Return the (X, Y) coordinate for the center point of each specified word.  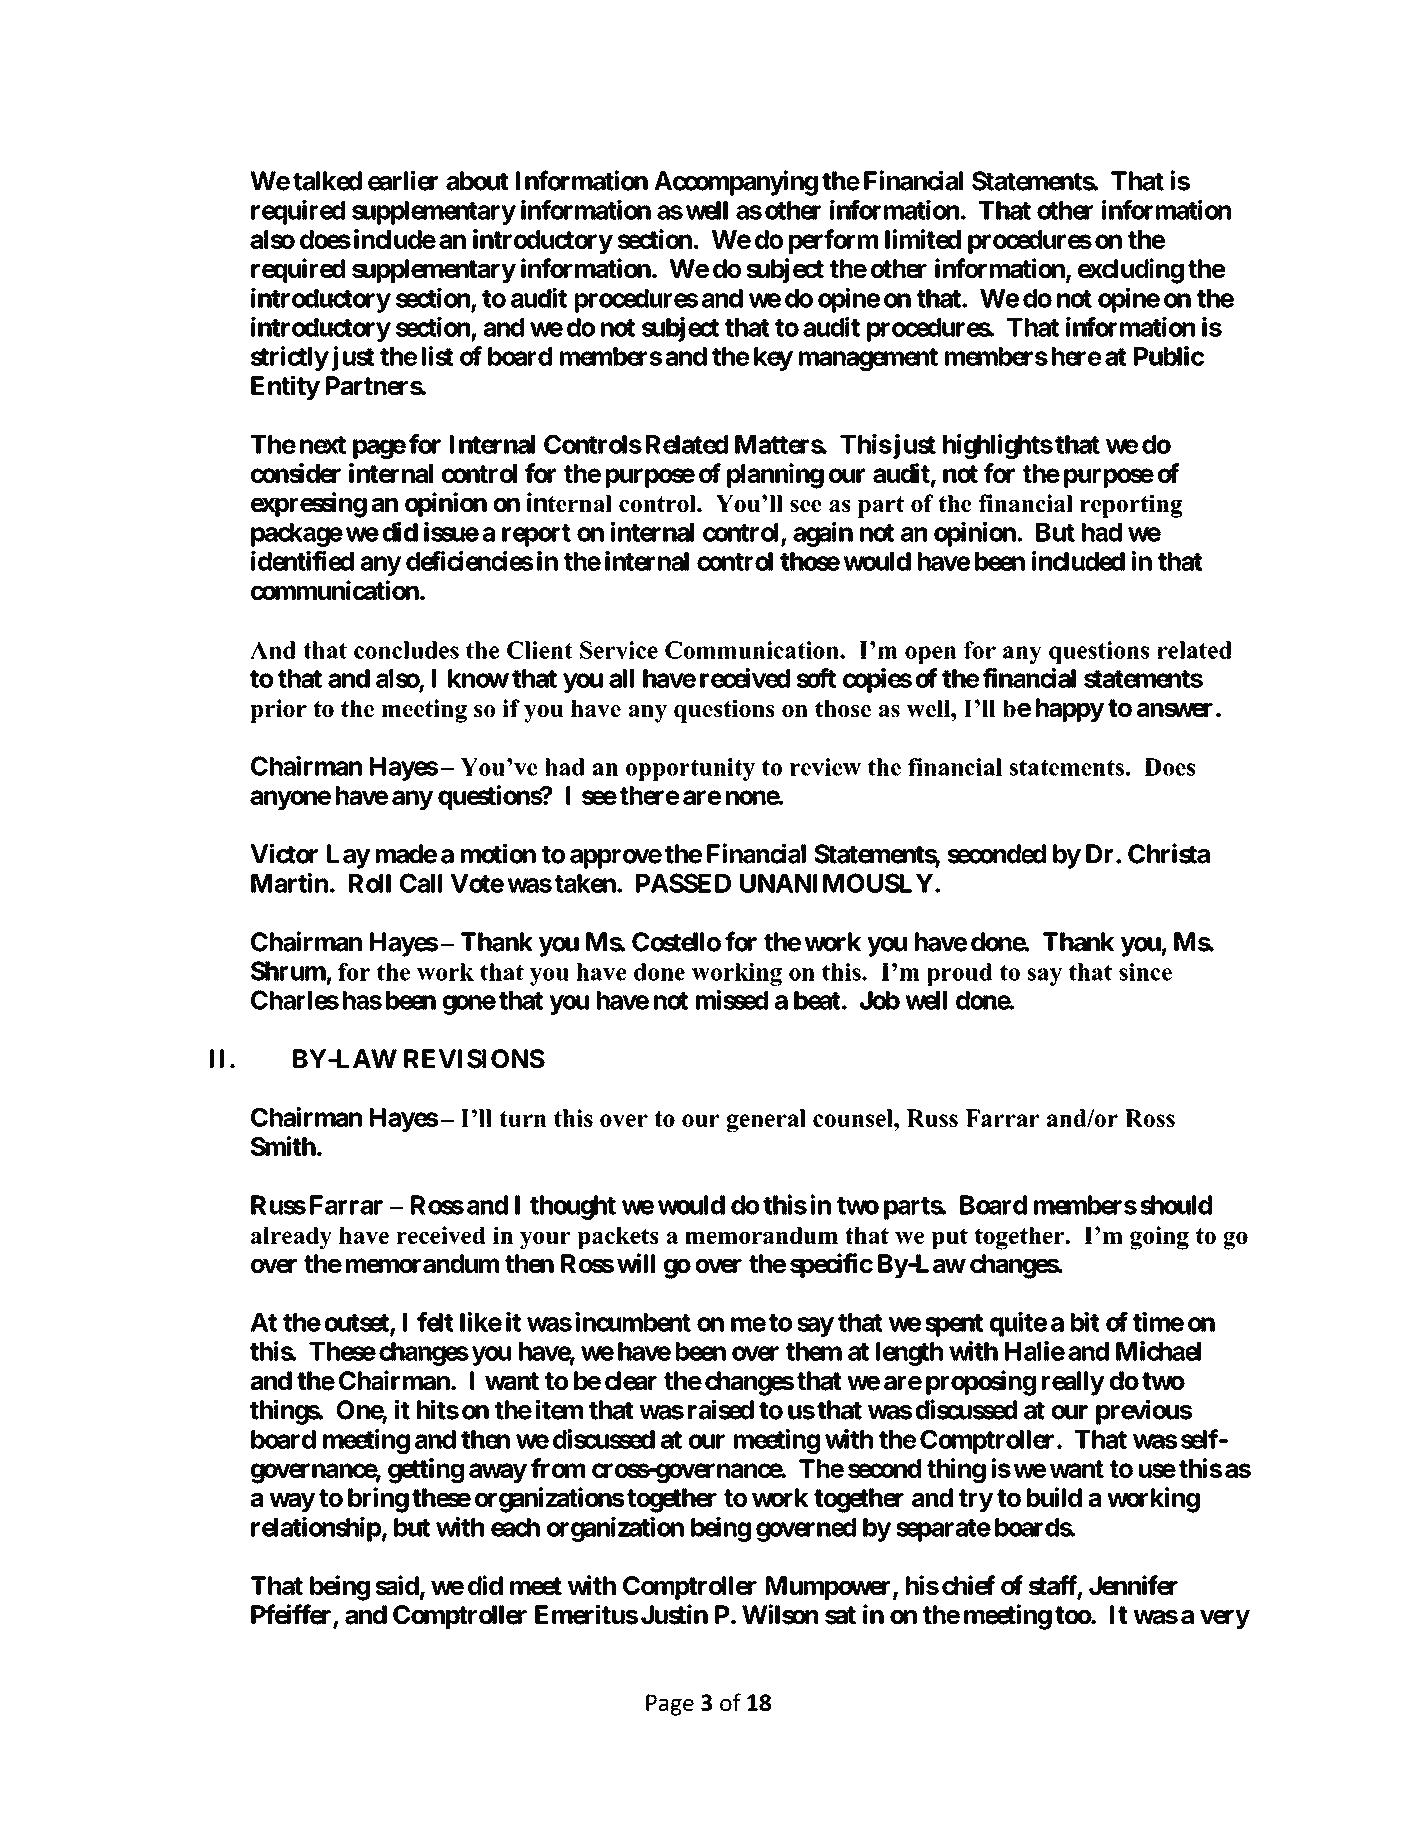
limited (923, 239)
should (1176, 1205)
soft (816, 678)
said (397, 1585)
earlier (403, 180)
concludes (406, 650)
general (766, 1120)
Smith (283, 1146)
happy (1070, 710)
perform (833, 241)
